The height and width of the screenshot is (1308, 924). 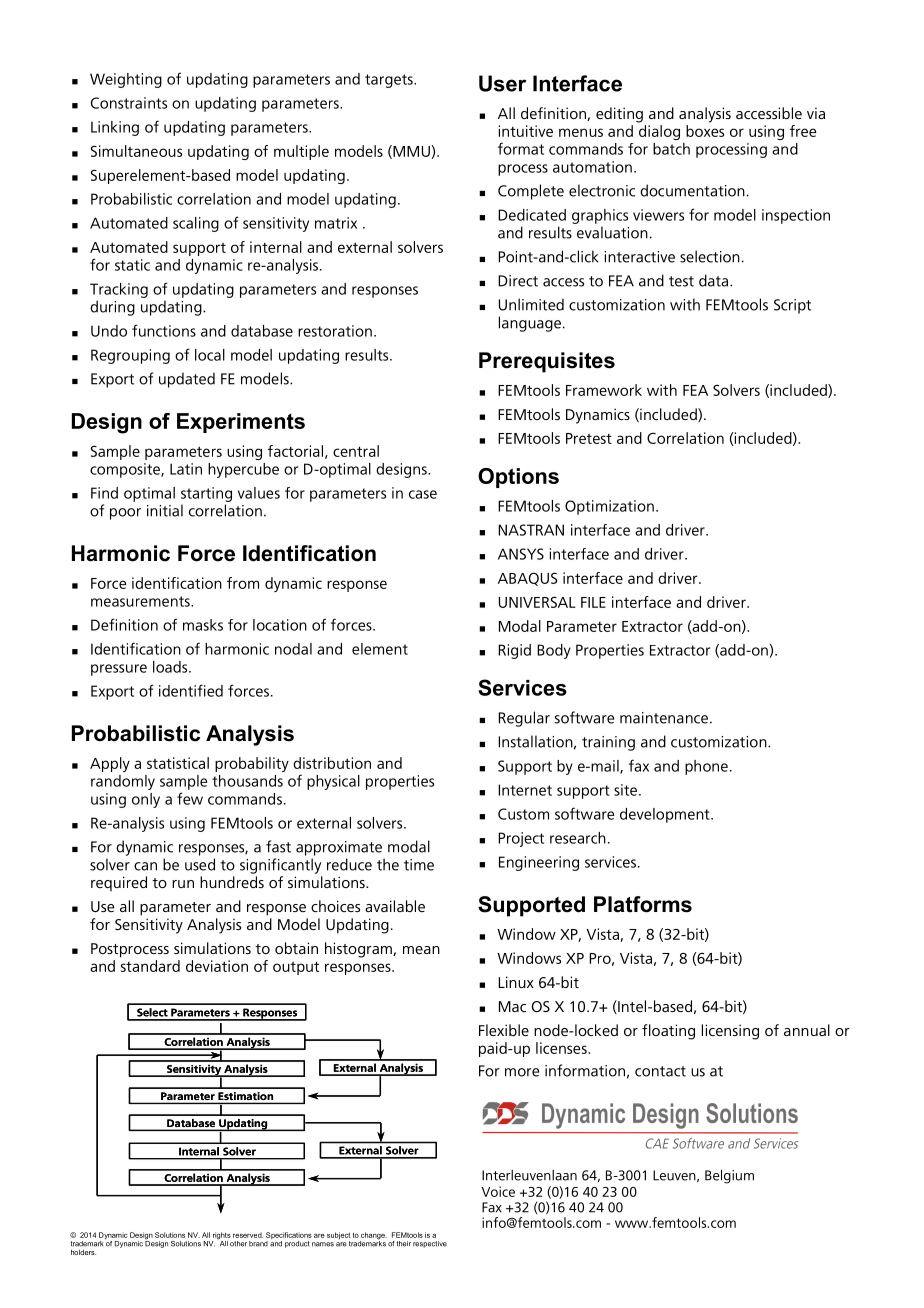 I want to click on respective, so click(x=430, y=1244).
